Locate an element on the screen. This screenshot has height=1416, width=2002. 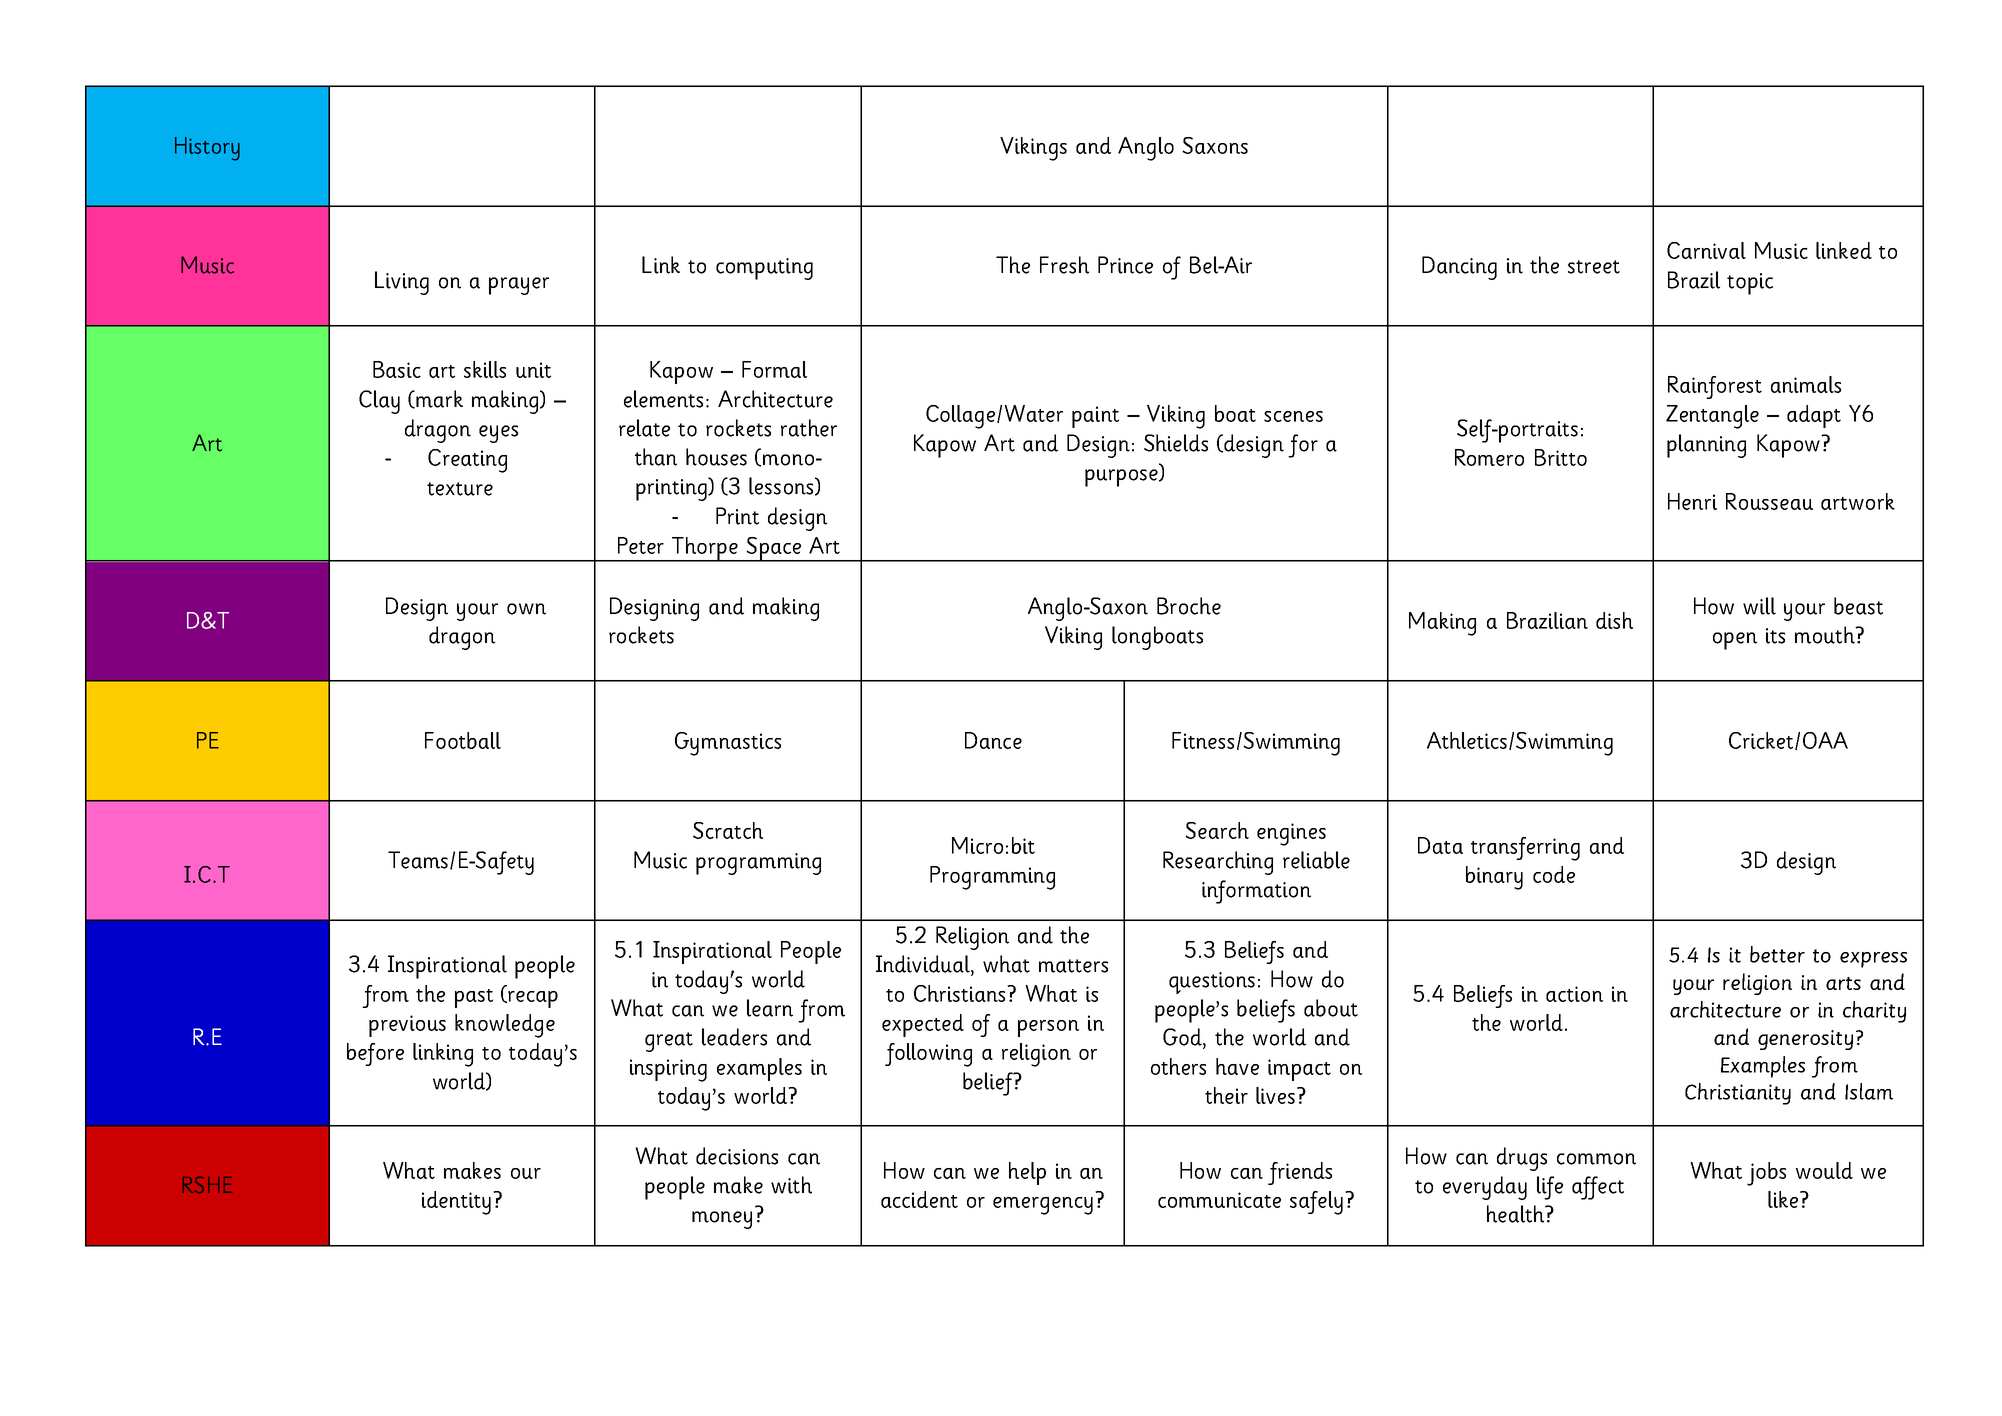
identity is located at coordinates (456, 1203).
